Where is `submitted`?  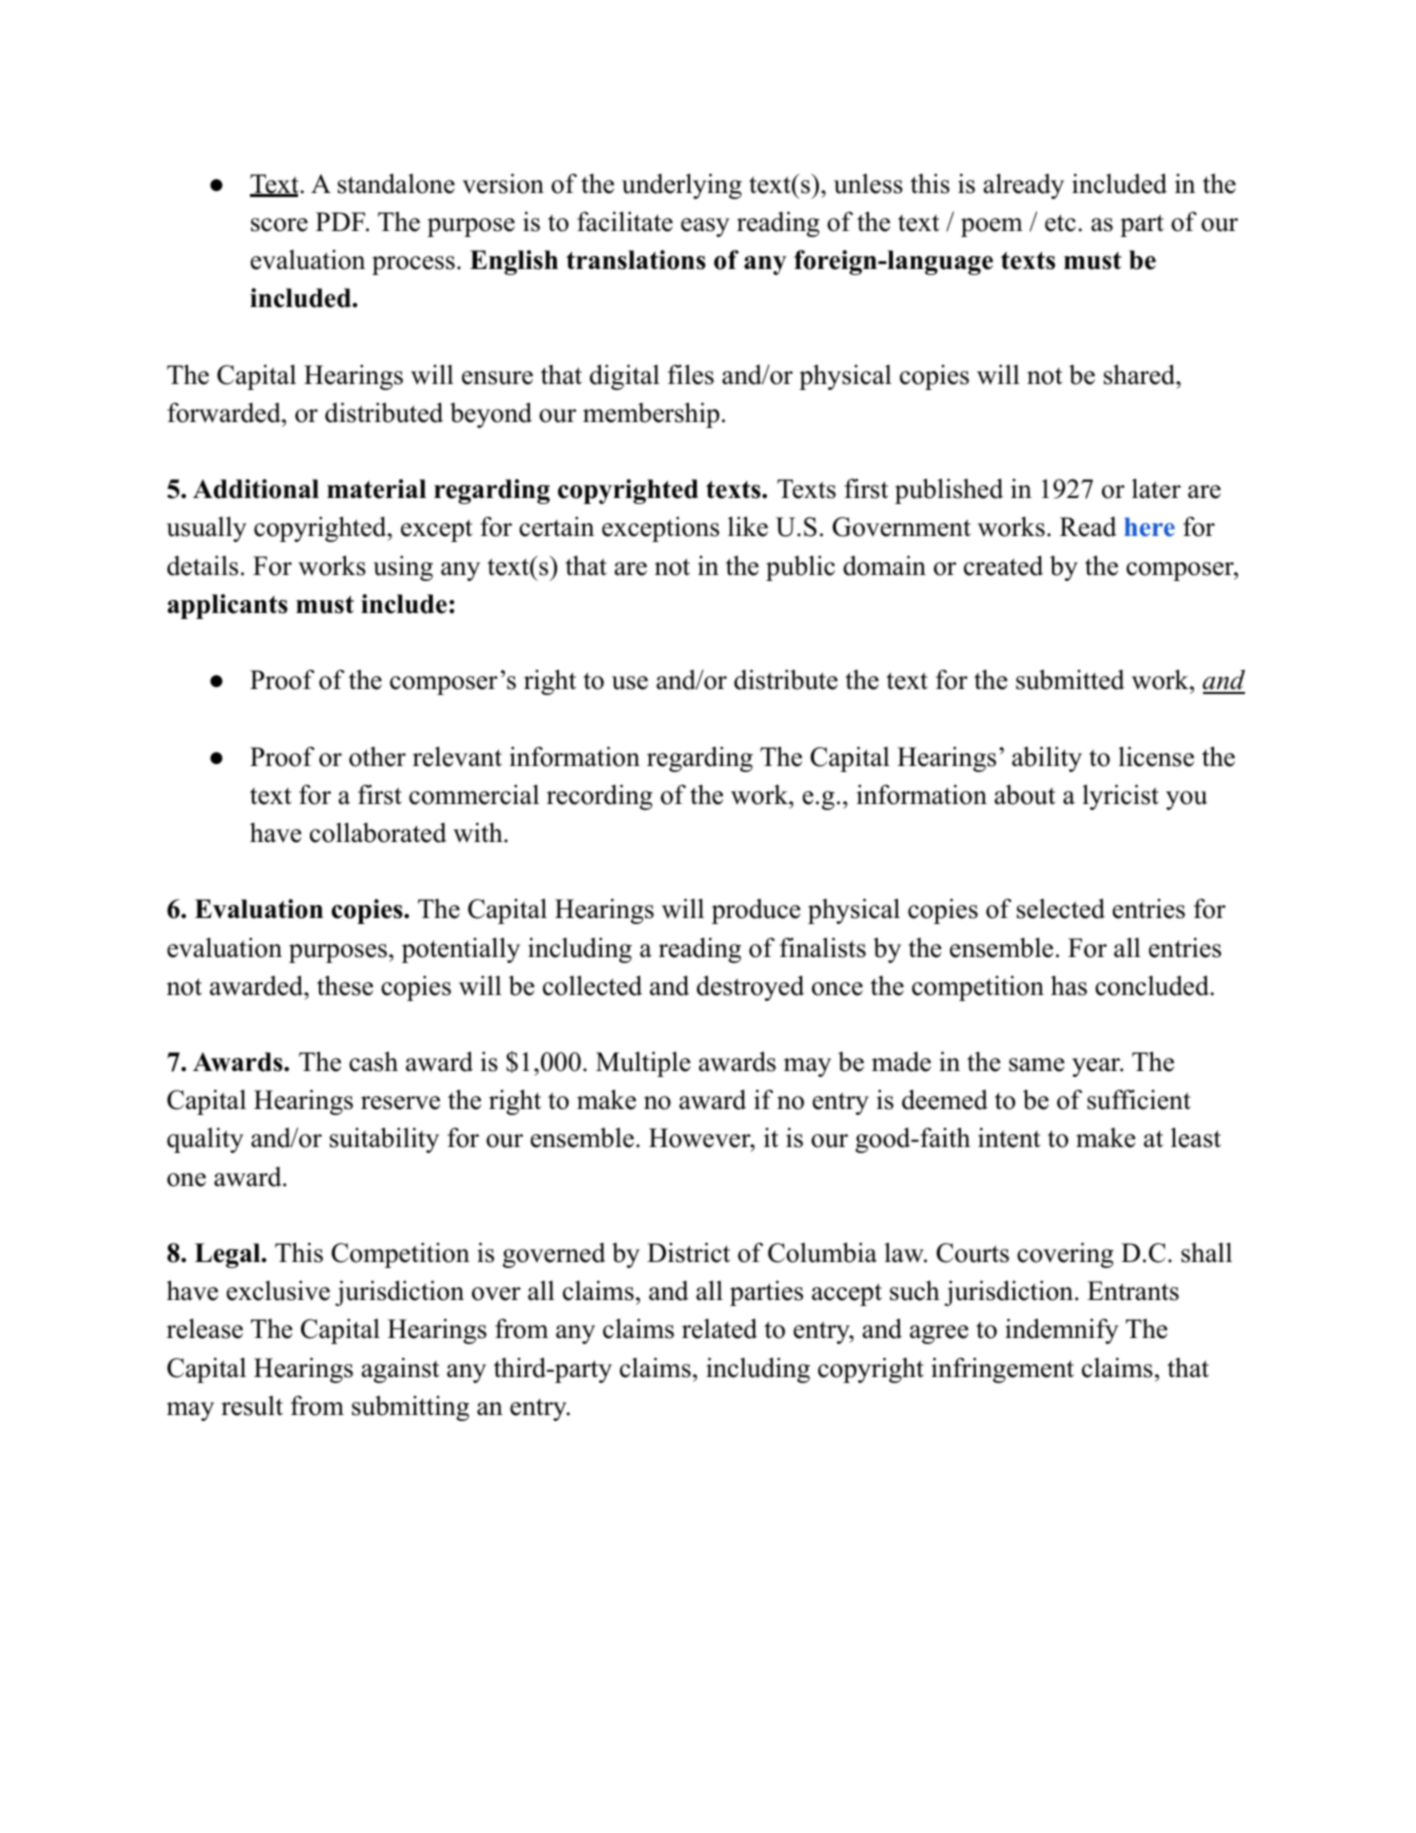
submitted is located at coordinates (1070, 679).
